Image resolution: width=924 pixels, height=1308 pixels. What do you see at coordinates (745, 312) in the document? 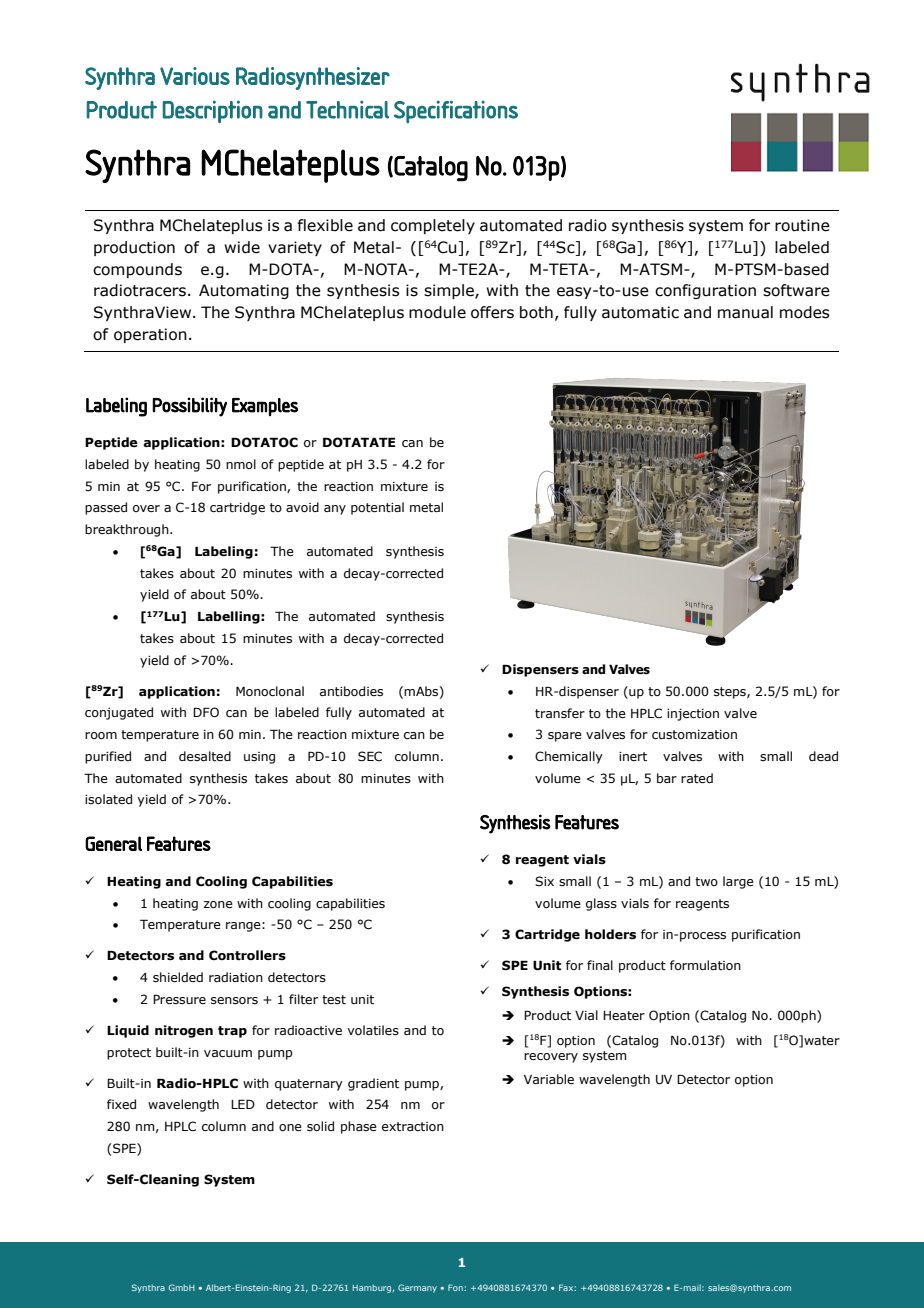
I see `manual` at bounding box center [745, 312].
